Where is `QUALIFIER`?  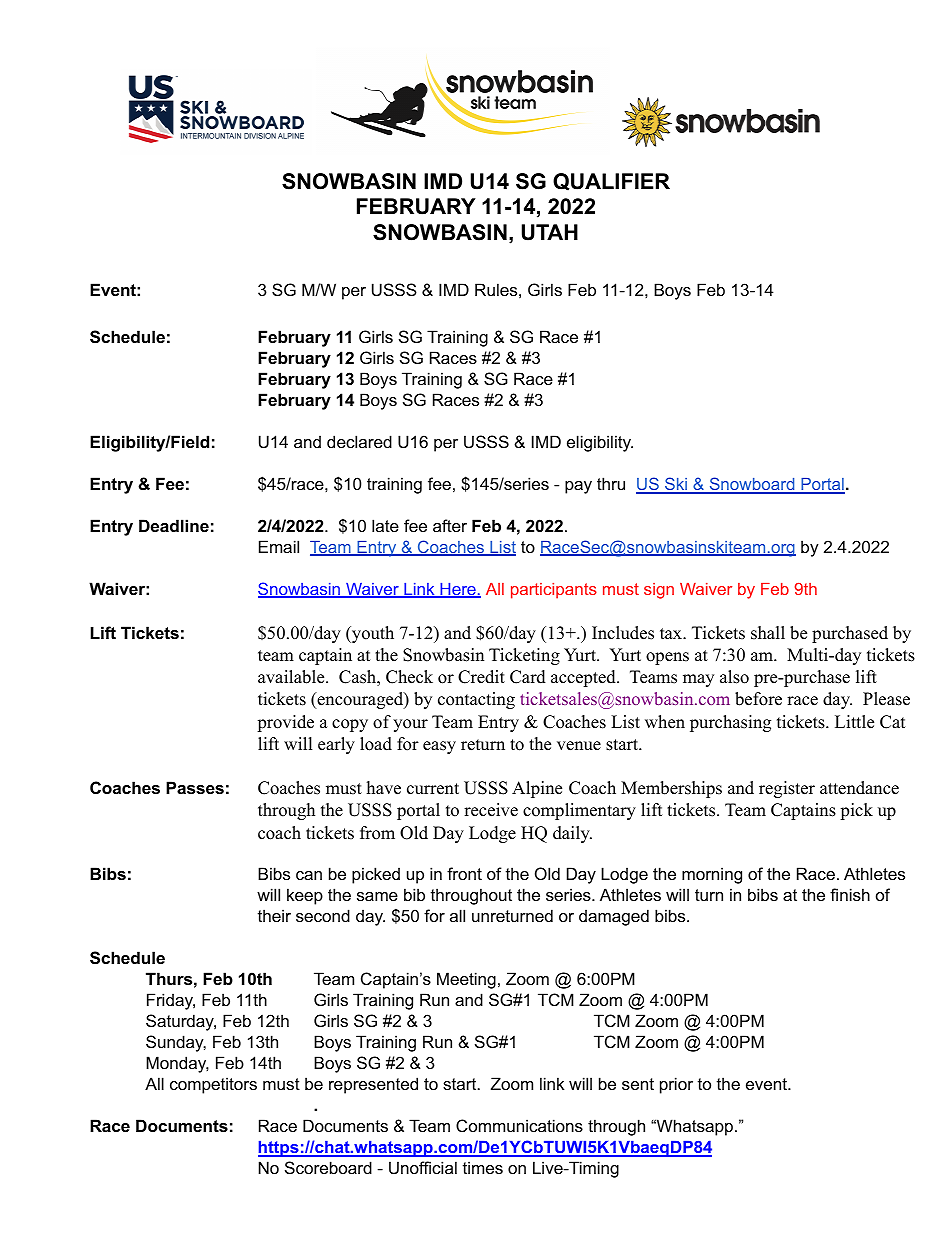
QUALIFIER is located at coordinates (611, 182).
